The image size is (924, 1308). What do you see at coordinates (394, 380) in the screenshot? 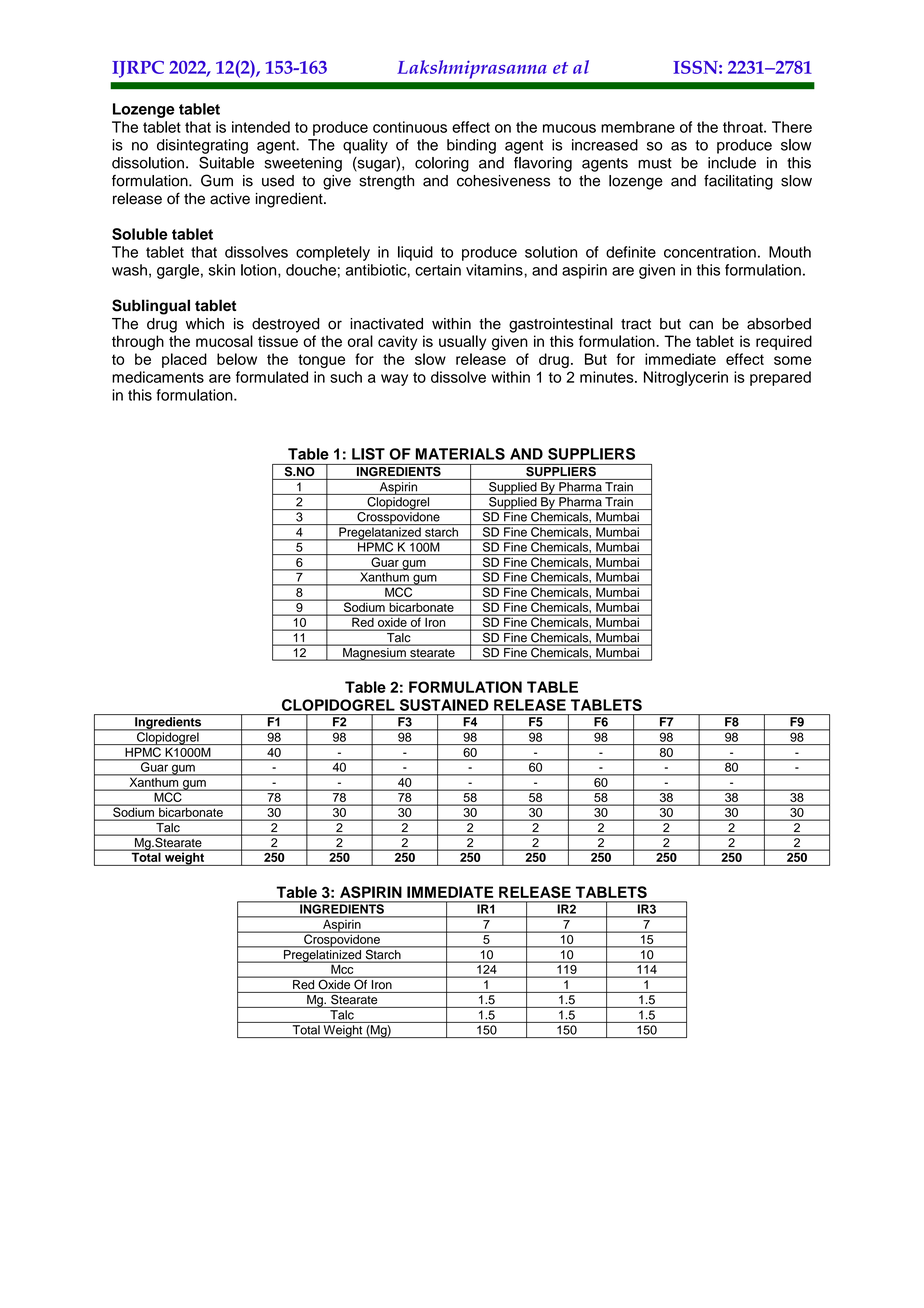
I see `way` at bounding box center [394, 380].
